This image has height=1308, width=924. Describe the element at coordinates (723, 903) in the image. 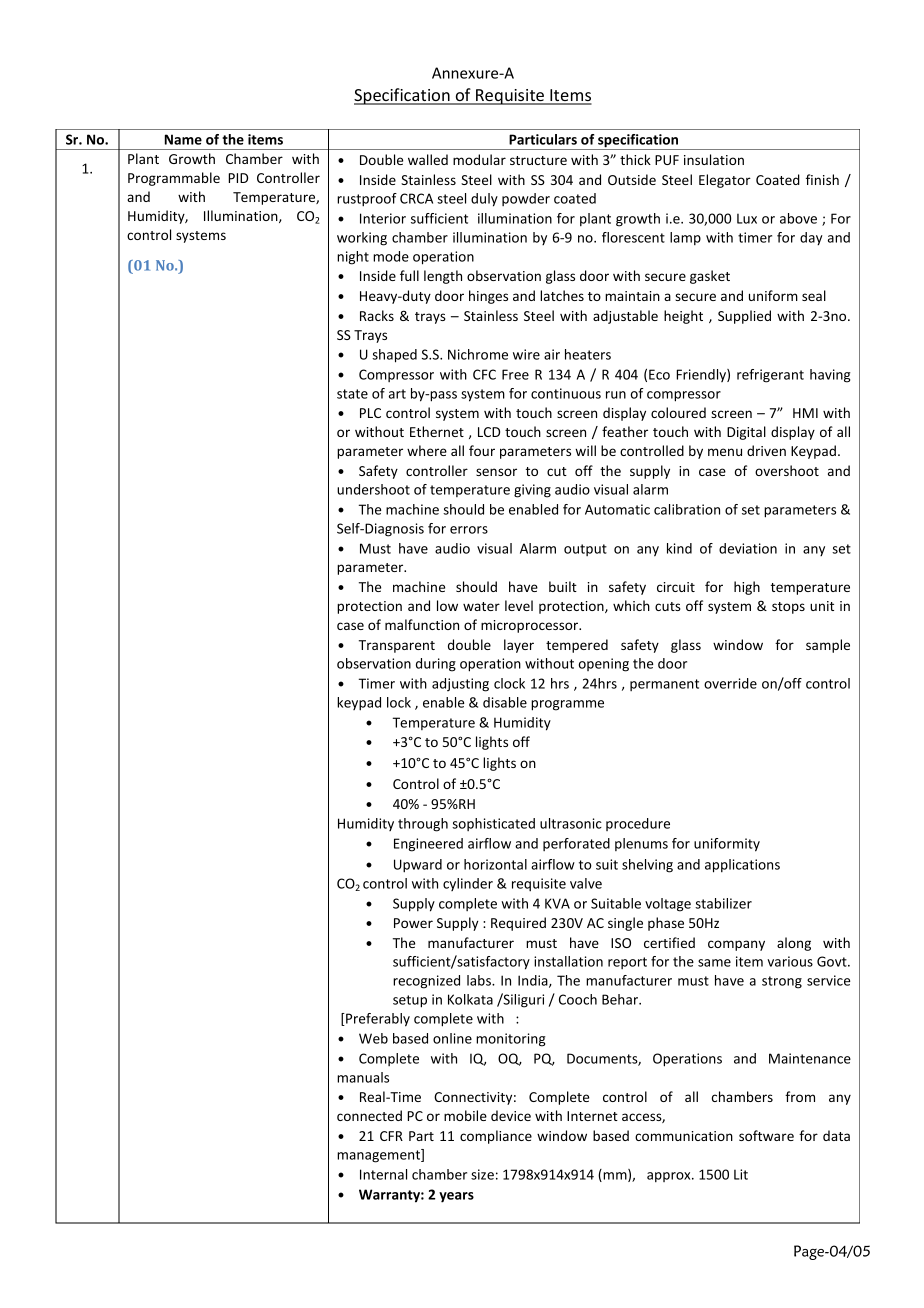

I see `stabilizer` at that location.
